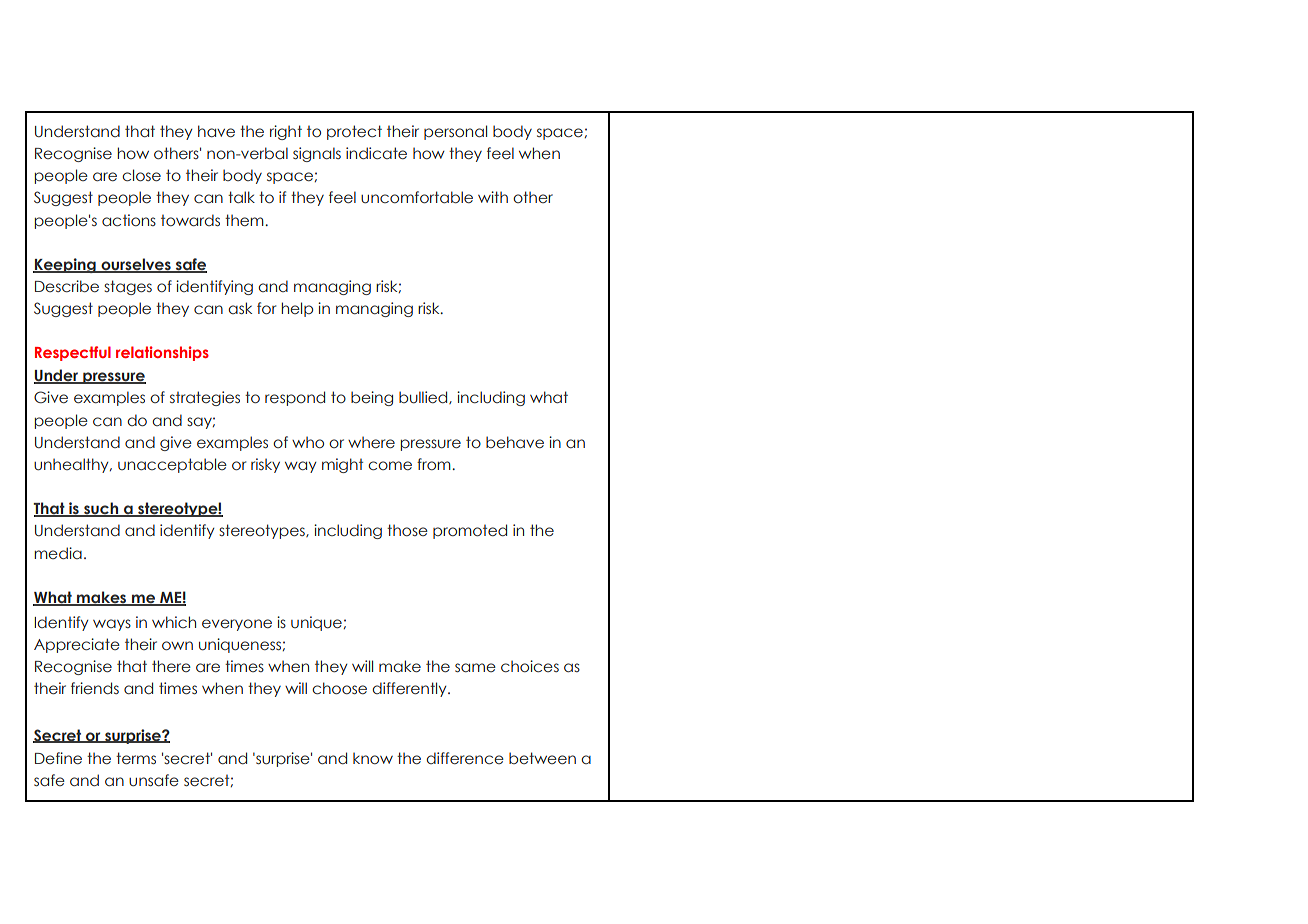 This screenshot has height=924, width=1308. Describe the element at coordinates (128, 287) in the screenshot. I see `stages` at that location.
